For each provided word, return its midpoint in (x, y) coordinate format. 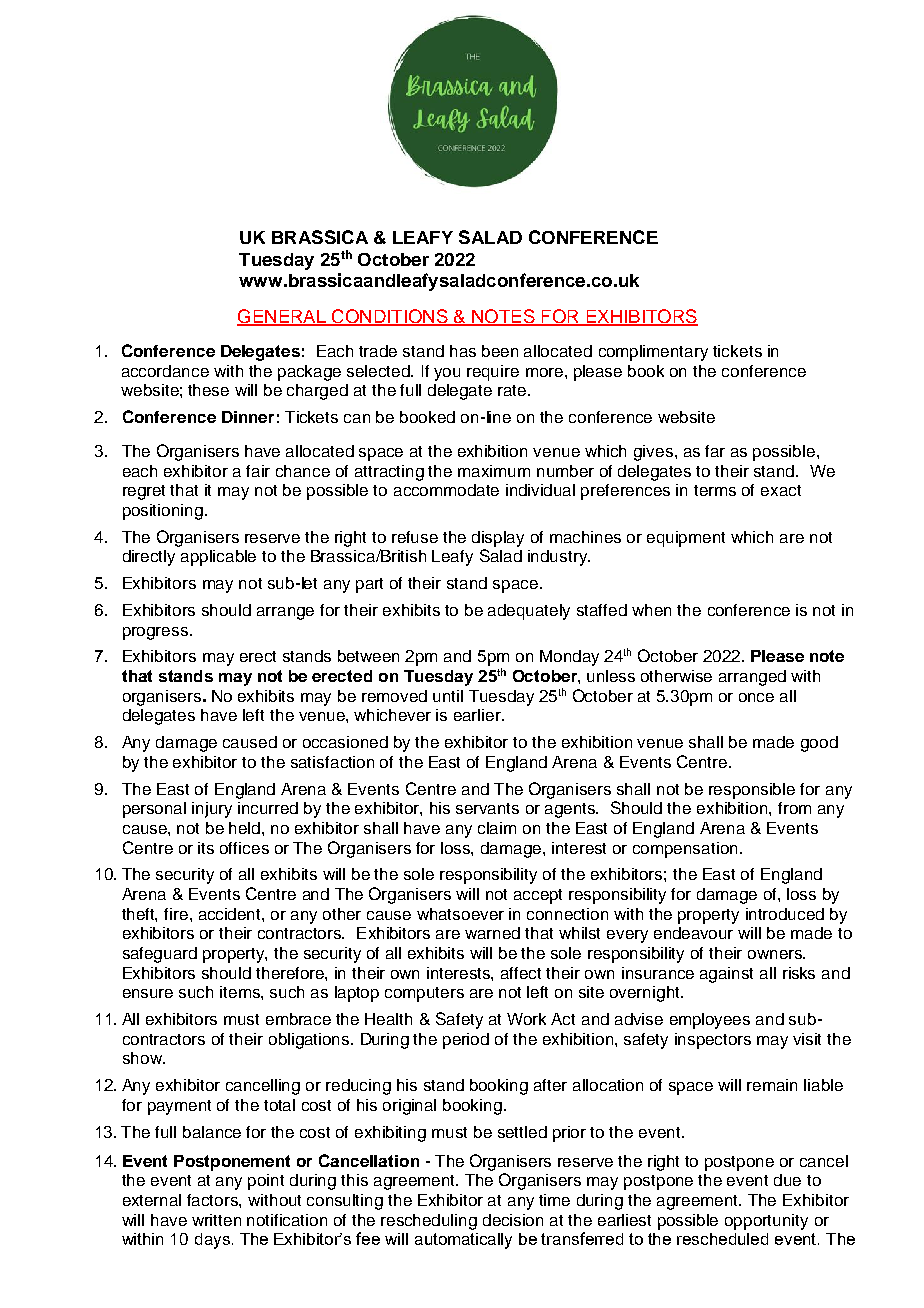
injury (212, 810)
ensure (148, 993)
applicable (218, 558)
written (216, 1220)
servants (487, 808)
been (500, 351)
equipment (686, 539)
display (498, 539)
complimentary (653, 353)
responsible (752, 791)
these (208, 390)
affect (521, 973)
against (726, 975)
